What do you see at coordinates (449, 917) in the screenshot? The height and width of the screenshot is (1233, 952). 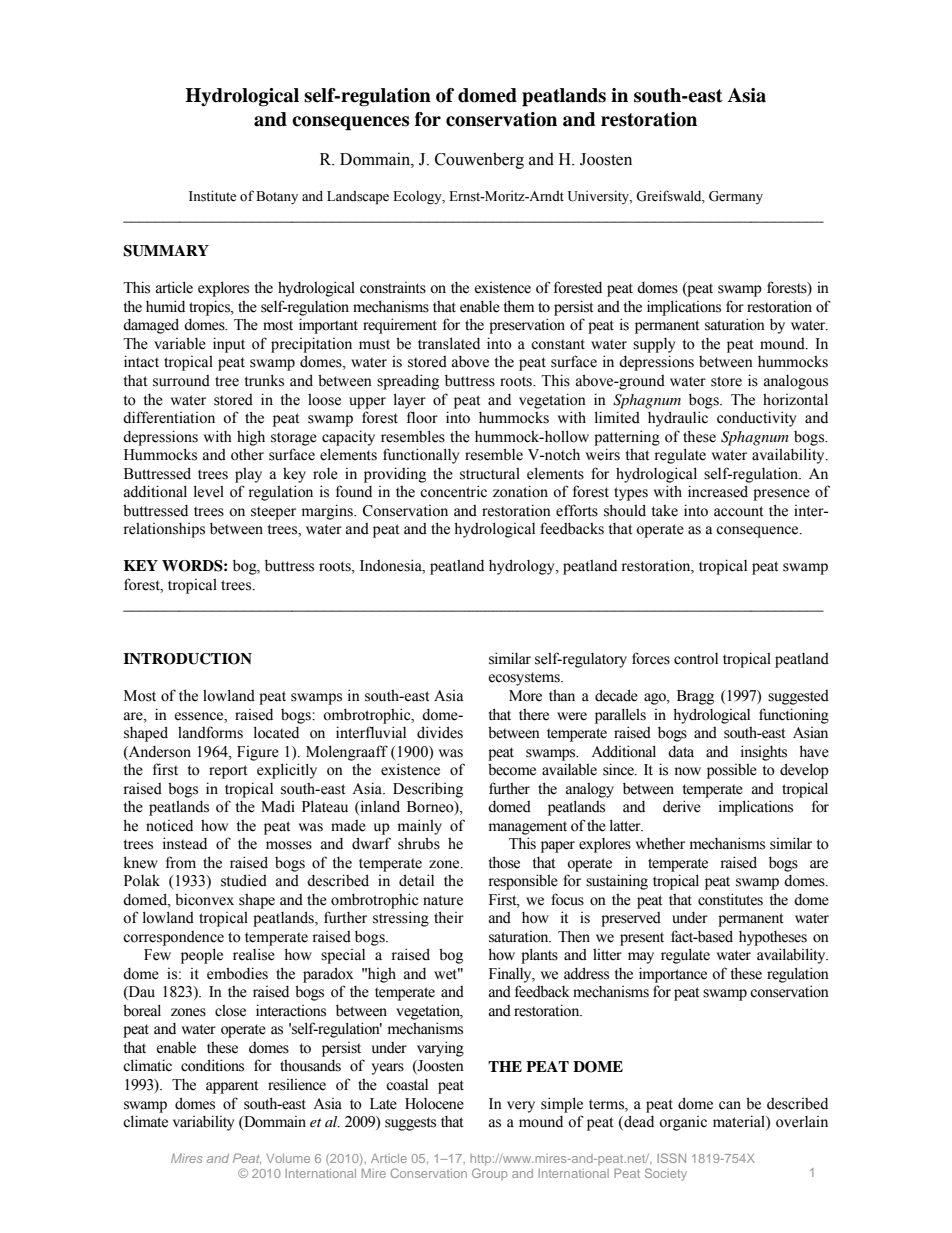 I see `their` at bounding box center [449, 917].
